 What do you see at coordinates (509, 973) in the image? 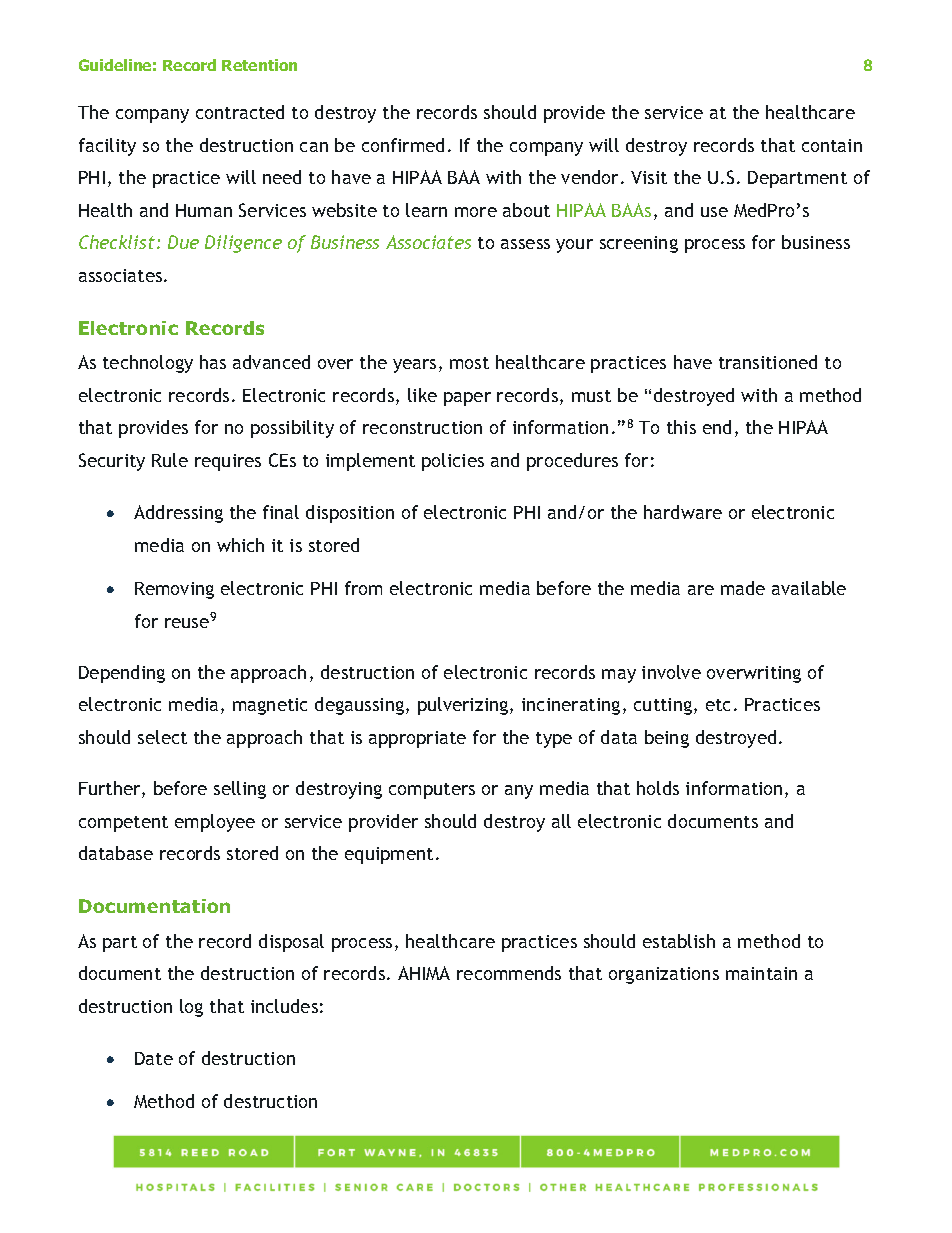
I see `recommends` at bounding box center [509, 973].
